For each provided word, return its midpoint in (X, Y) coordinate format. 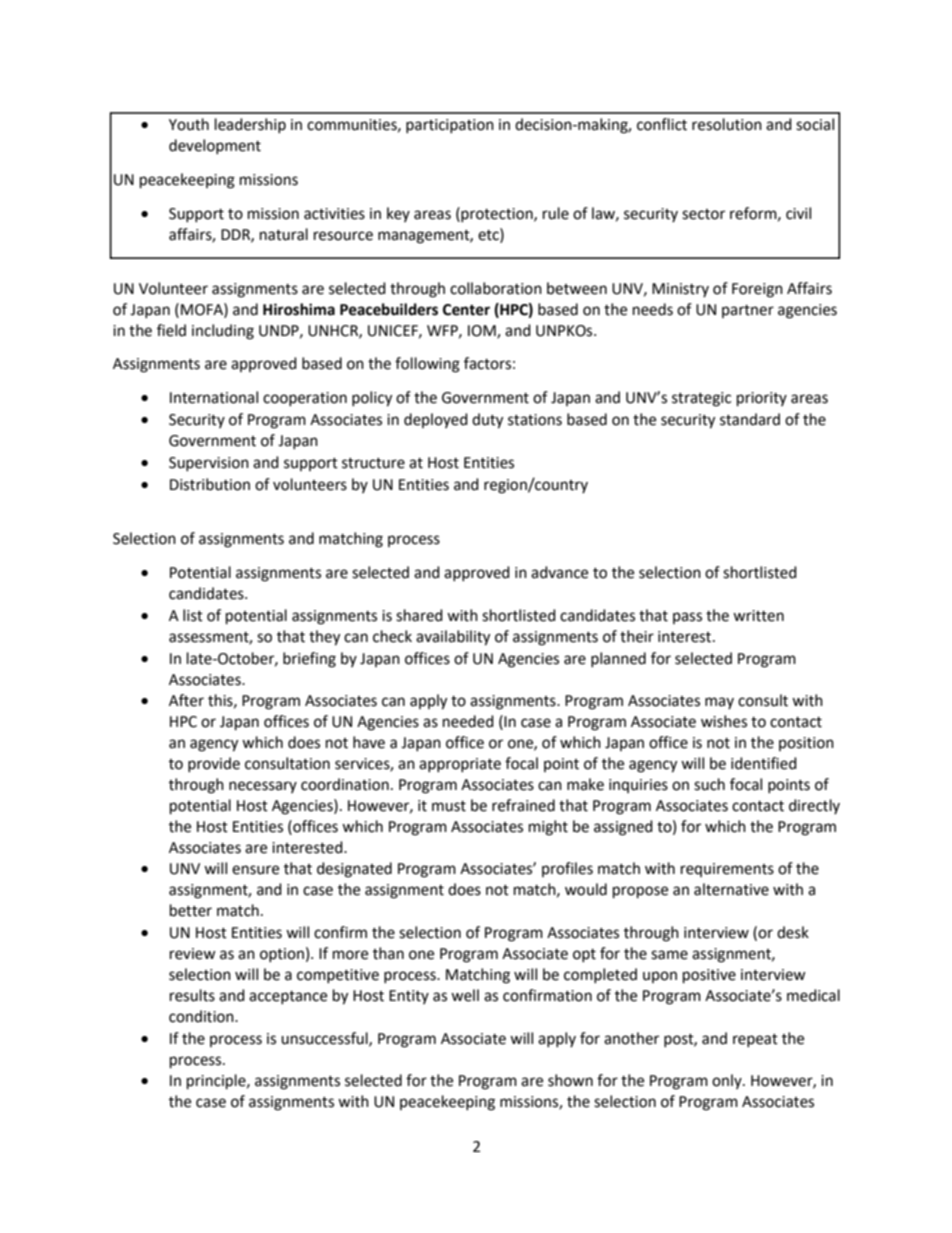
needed (468, 721)
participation (450, 126)
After (186, 700)
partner (748, 311)
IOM (483, 331)
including (223, 332)
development (215, 146)
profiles (567, 869)
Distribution (210, 484)
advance (559, 572)
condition (202, 1016)
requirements (727, 870)
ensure (255, 870)
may (719, 703)
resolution (727, 124)
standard (750, 419)
